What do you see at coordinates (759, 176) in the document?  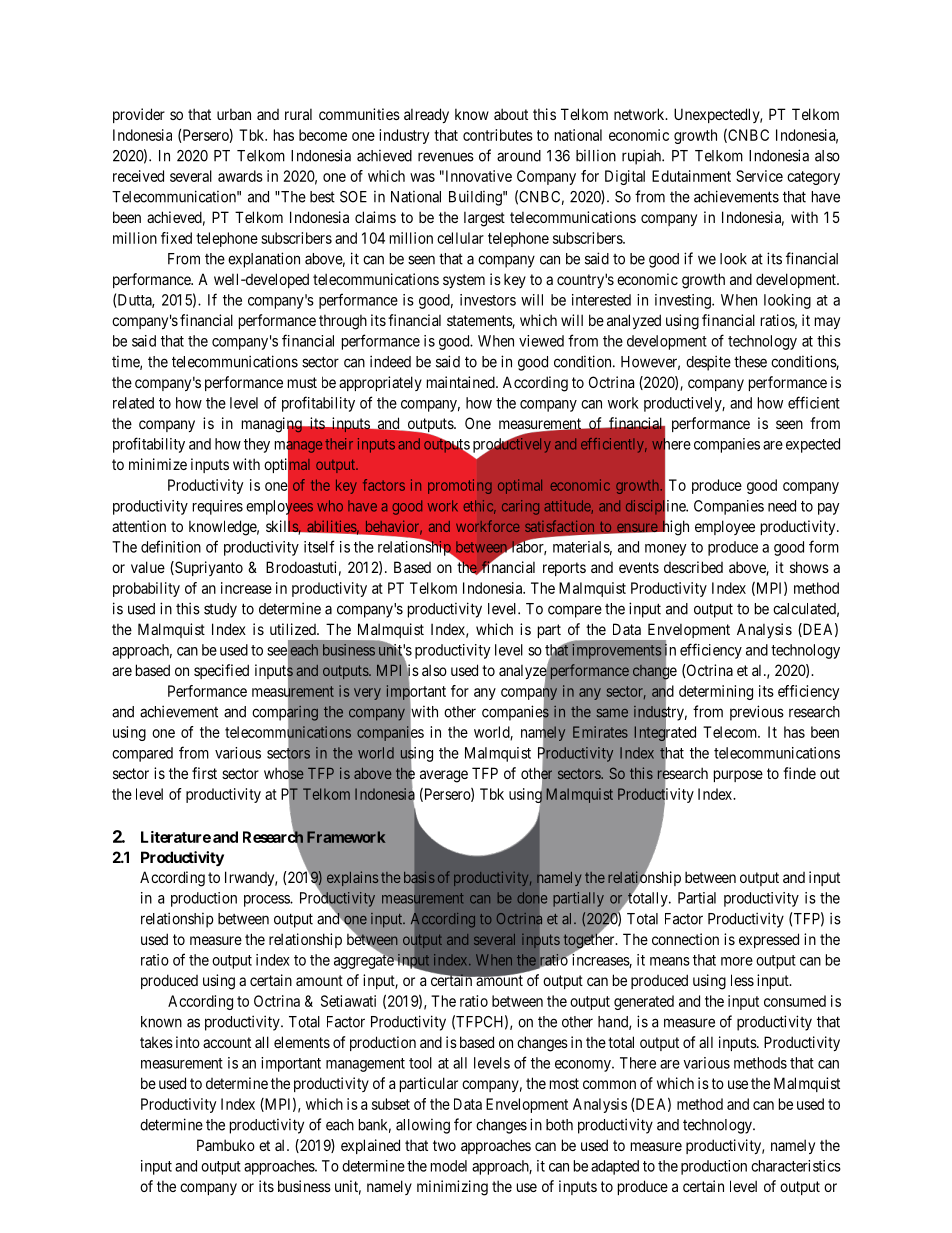 I see `Service` at bounding box center [759, 176].
